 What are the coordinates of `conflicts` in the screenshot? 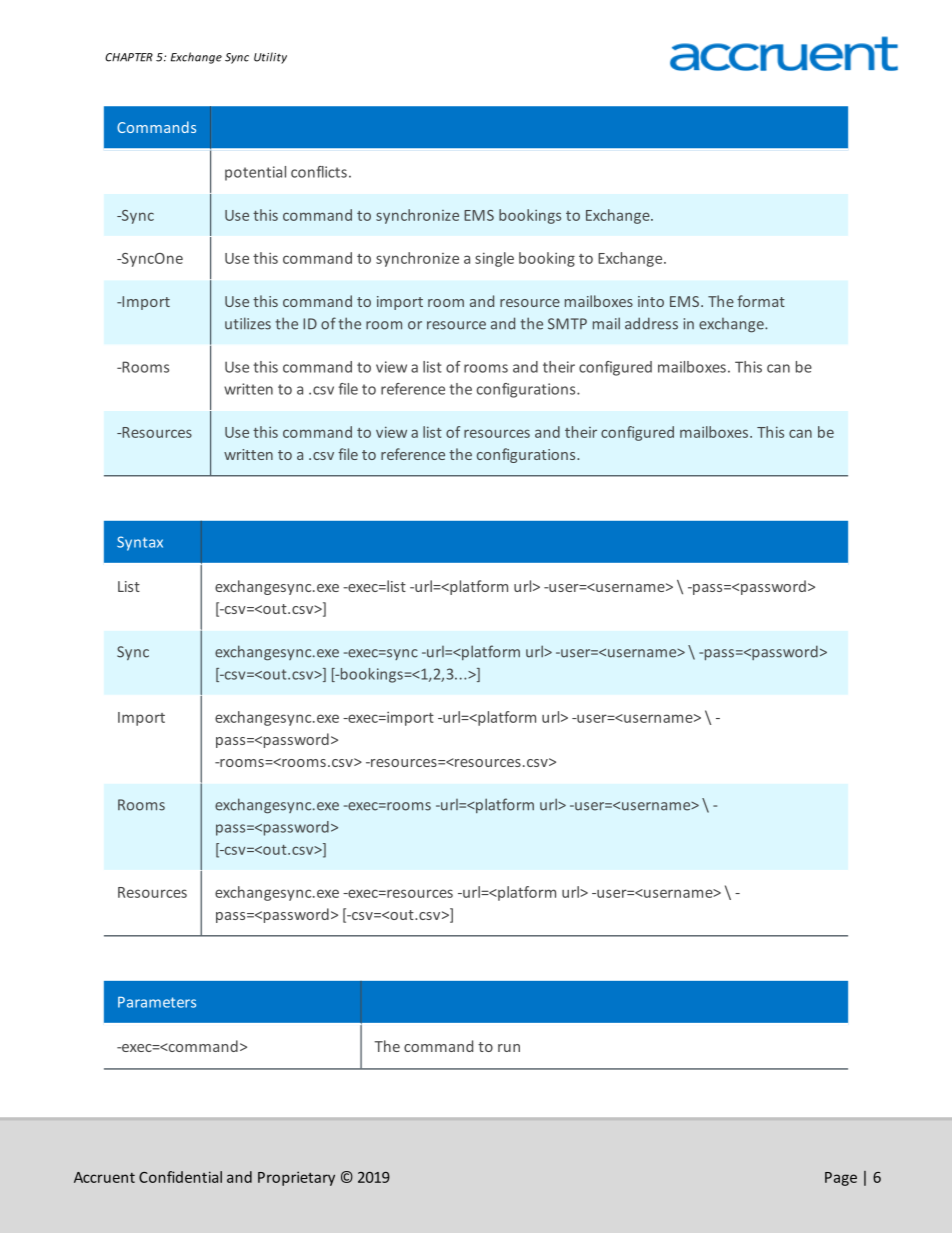 It's located at (319, 172).
